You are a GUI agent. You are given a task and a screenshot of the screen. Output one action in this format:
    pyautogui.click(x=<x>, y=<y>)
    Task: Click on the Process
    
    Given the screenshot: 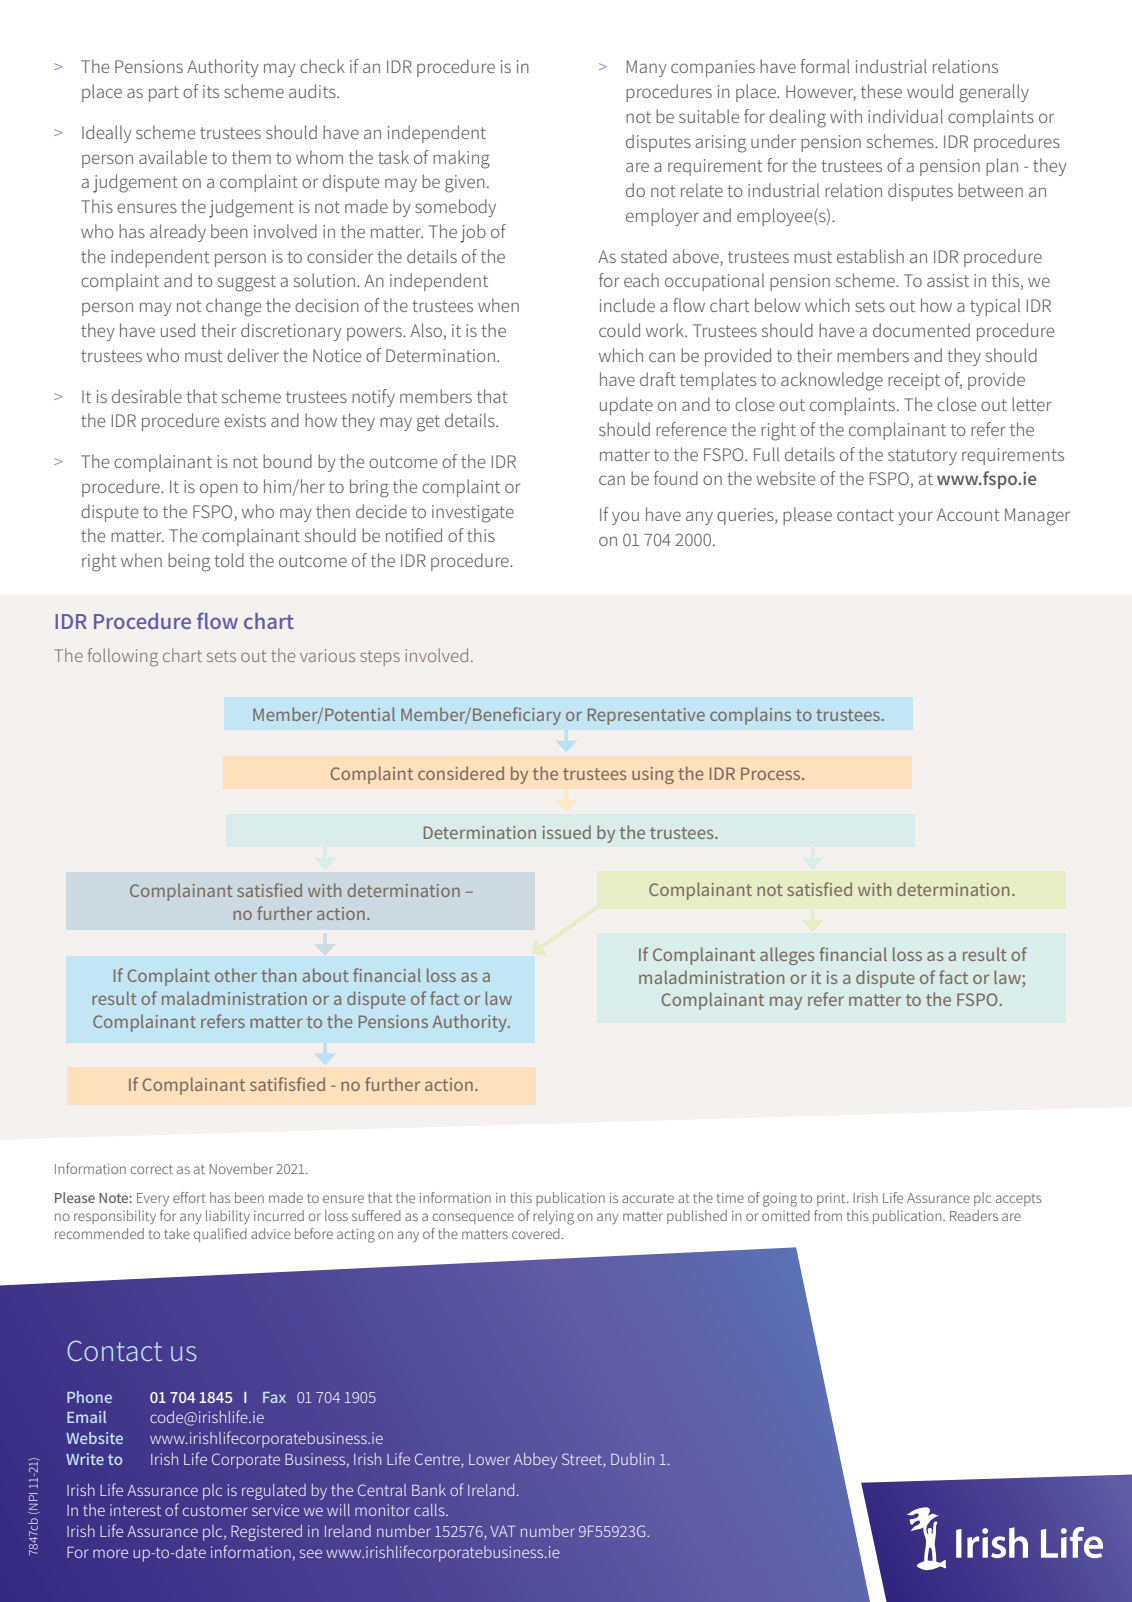 What is the action you would take?
    pyautogui.click(x=772, y=773)
